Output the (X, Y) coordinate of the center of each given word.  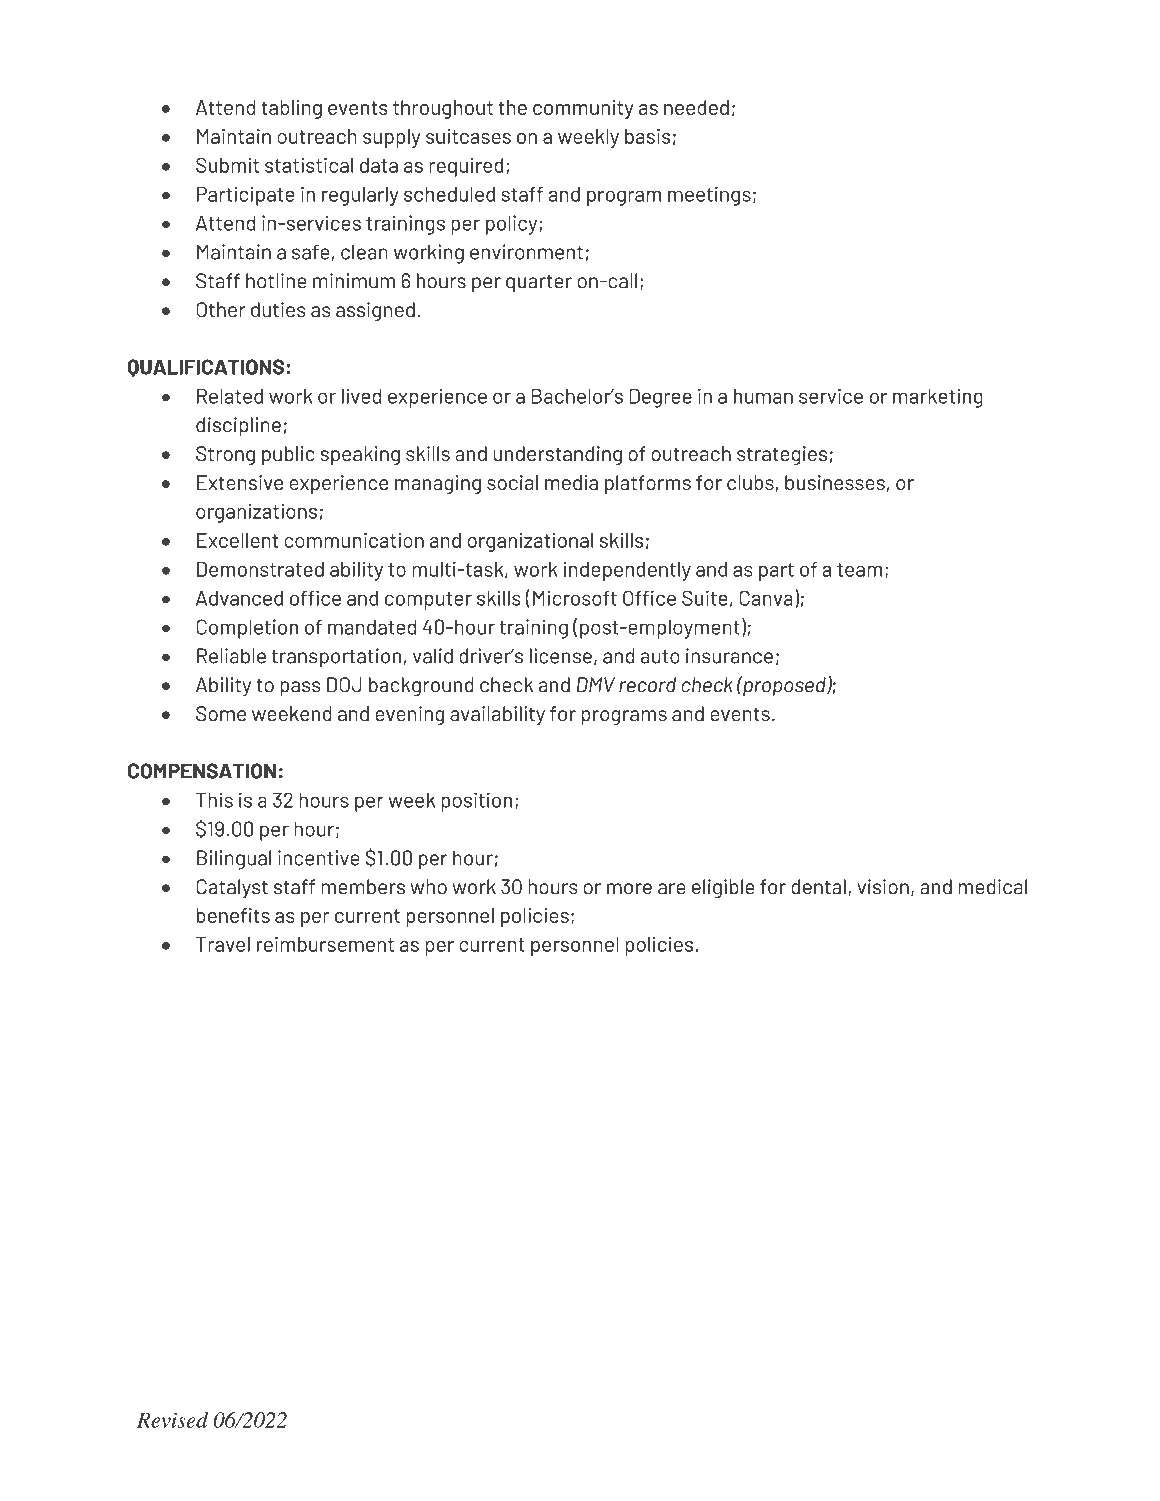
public (288, 455)
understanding (557, 455)
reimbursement (325, 944)
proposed (784, 686)
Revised (172, 1420)
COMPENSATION (202, 771)
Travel (223, 944)
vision (883, 887)
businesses (835, 482)
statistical (309, 165)
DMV (596, 684)
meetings (709, 196)
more (629, 889)
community (583, 109)
